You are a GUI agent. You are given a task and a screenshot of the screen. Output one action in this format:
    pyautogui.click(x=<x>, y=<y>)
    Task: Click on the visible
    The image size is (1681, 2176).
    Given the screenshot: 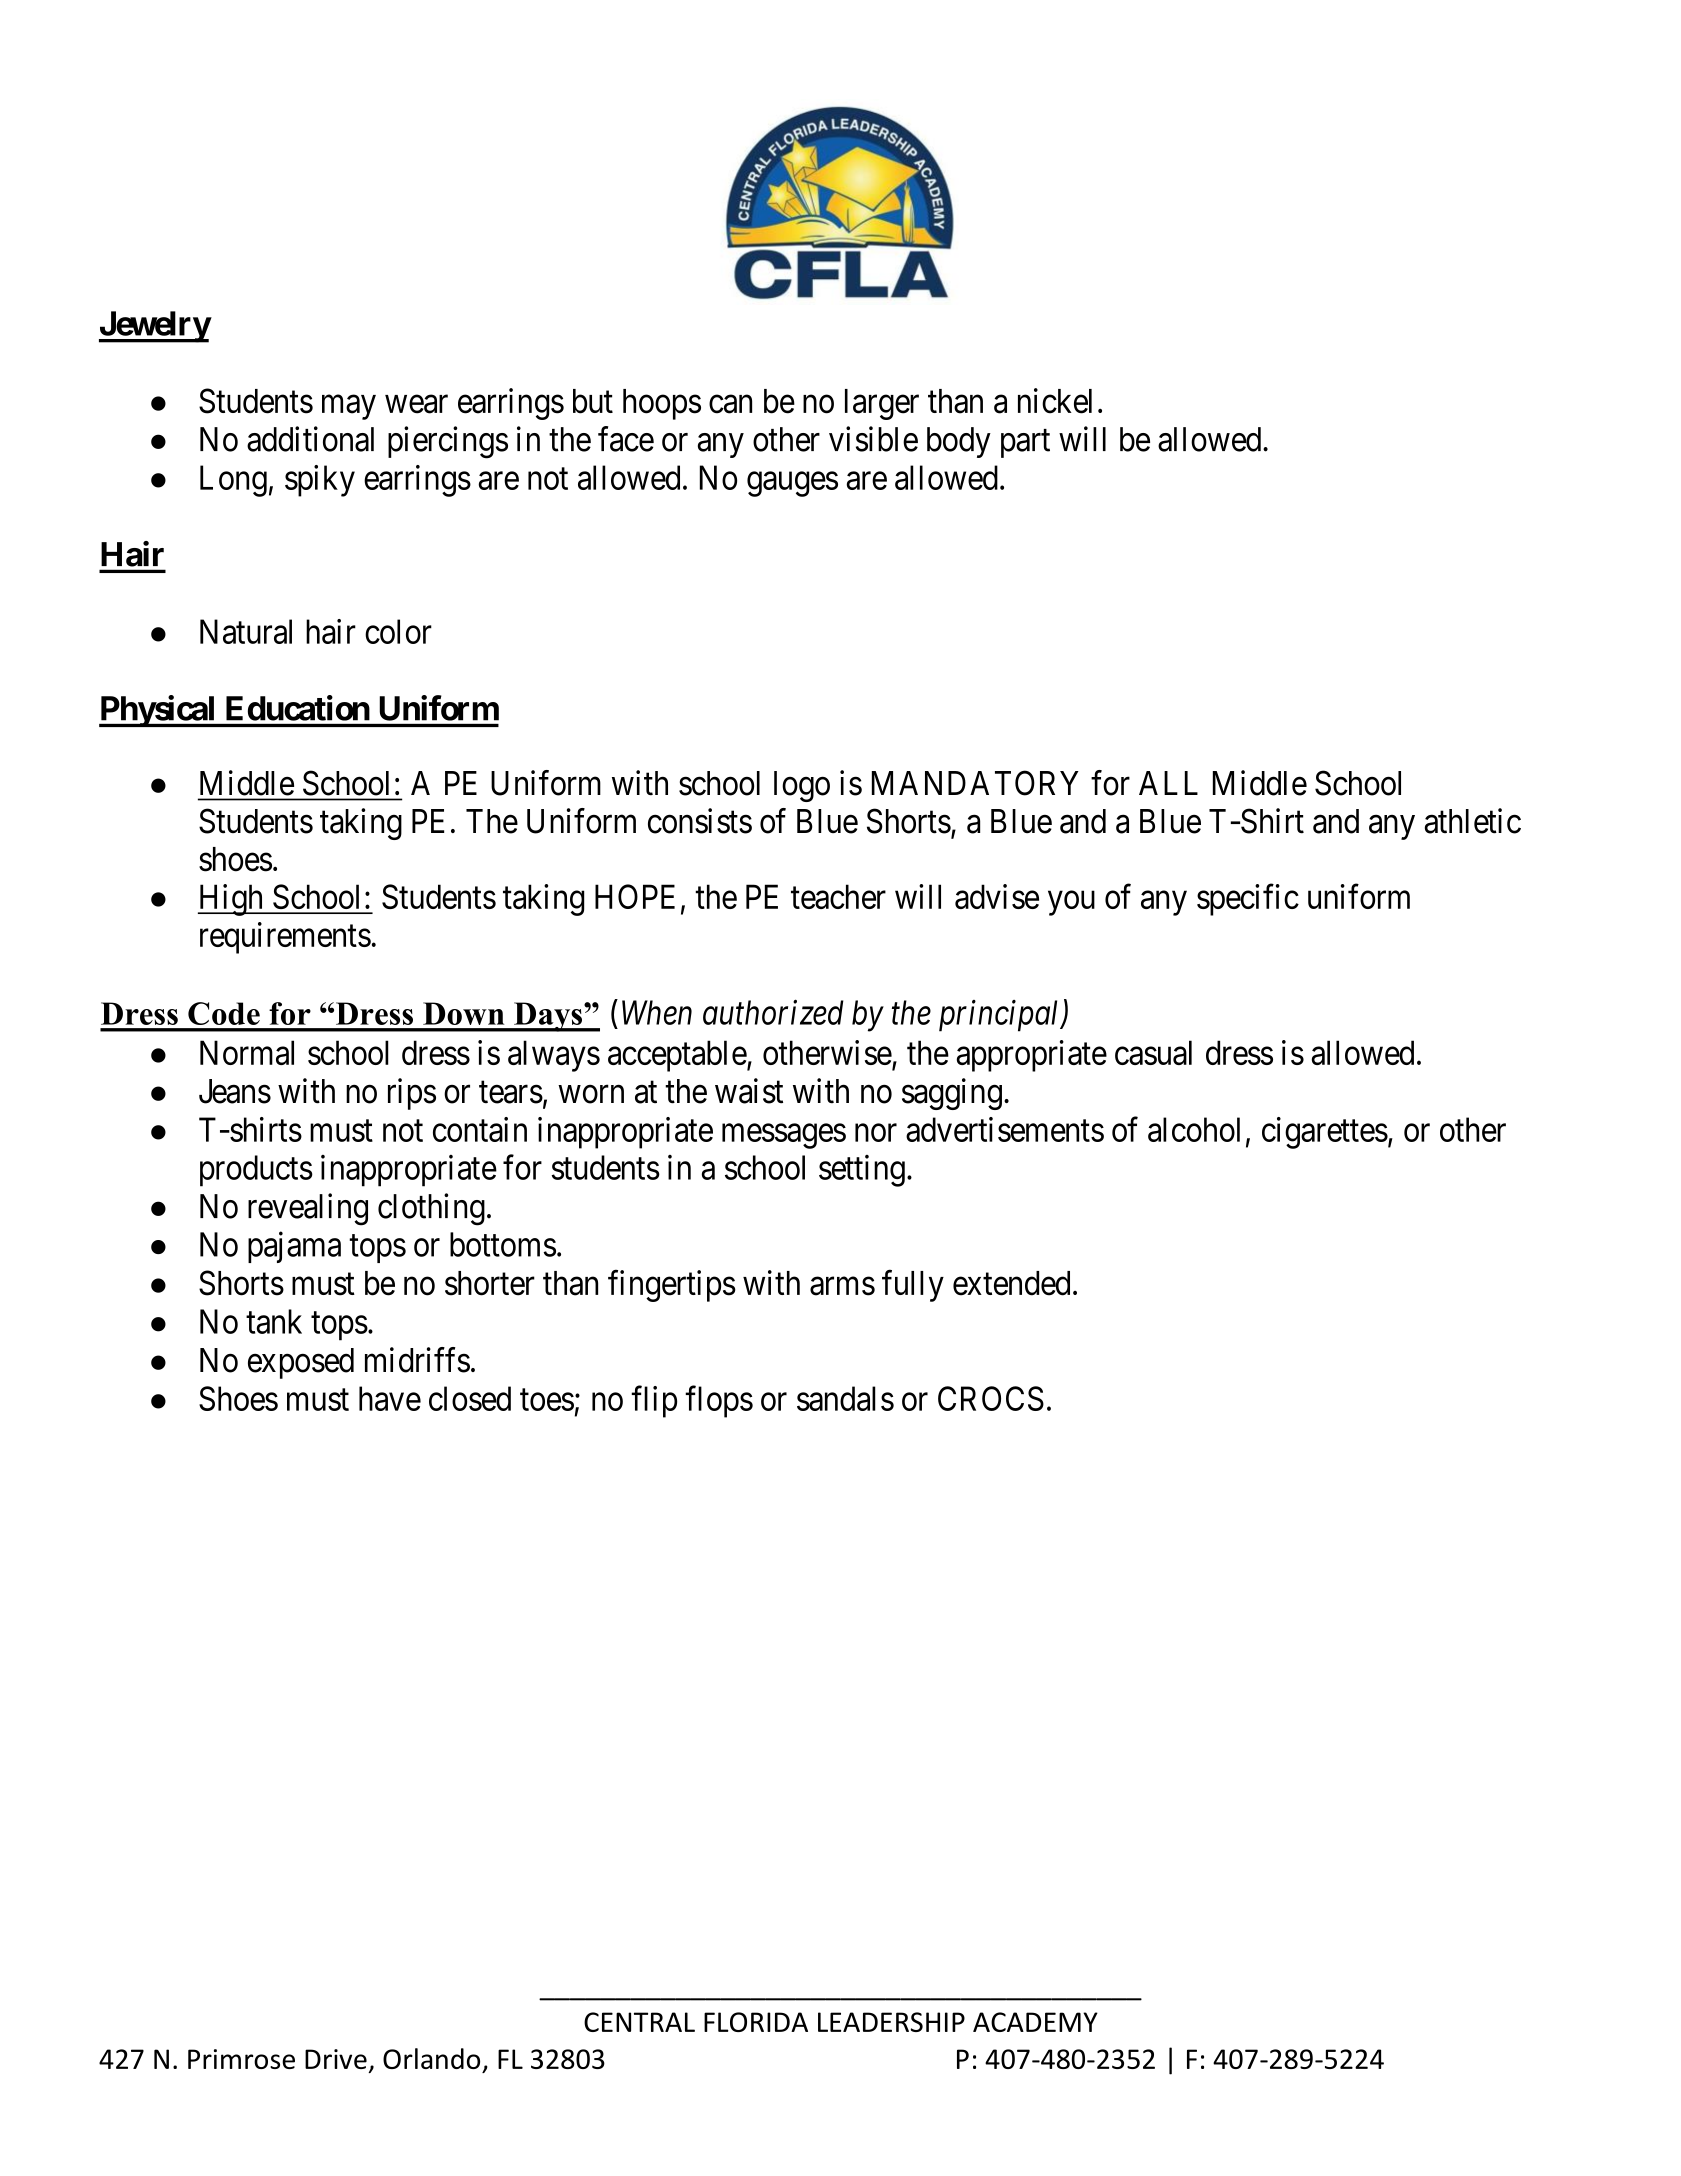 What is the action you would take?
    pyautogui.click(x=873, y=439)
